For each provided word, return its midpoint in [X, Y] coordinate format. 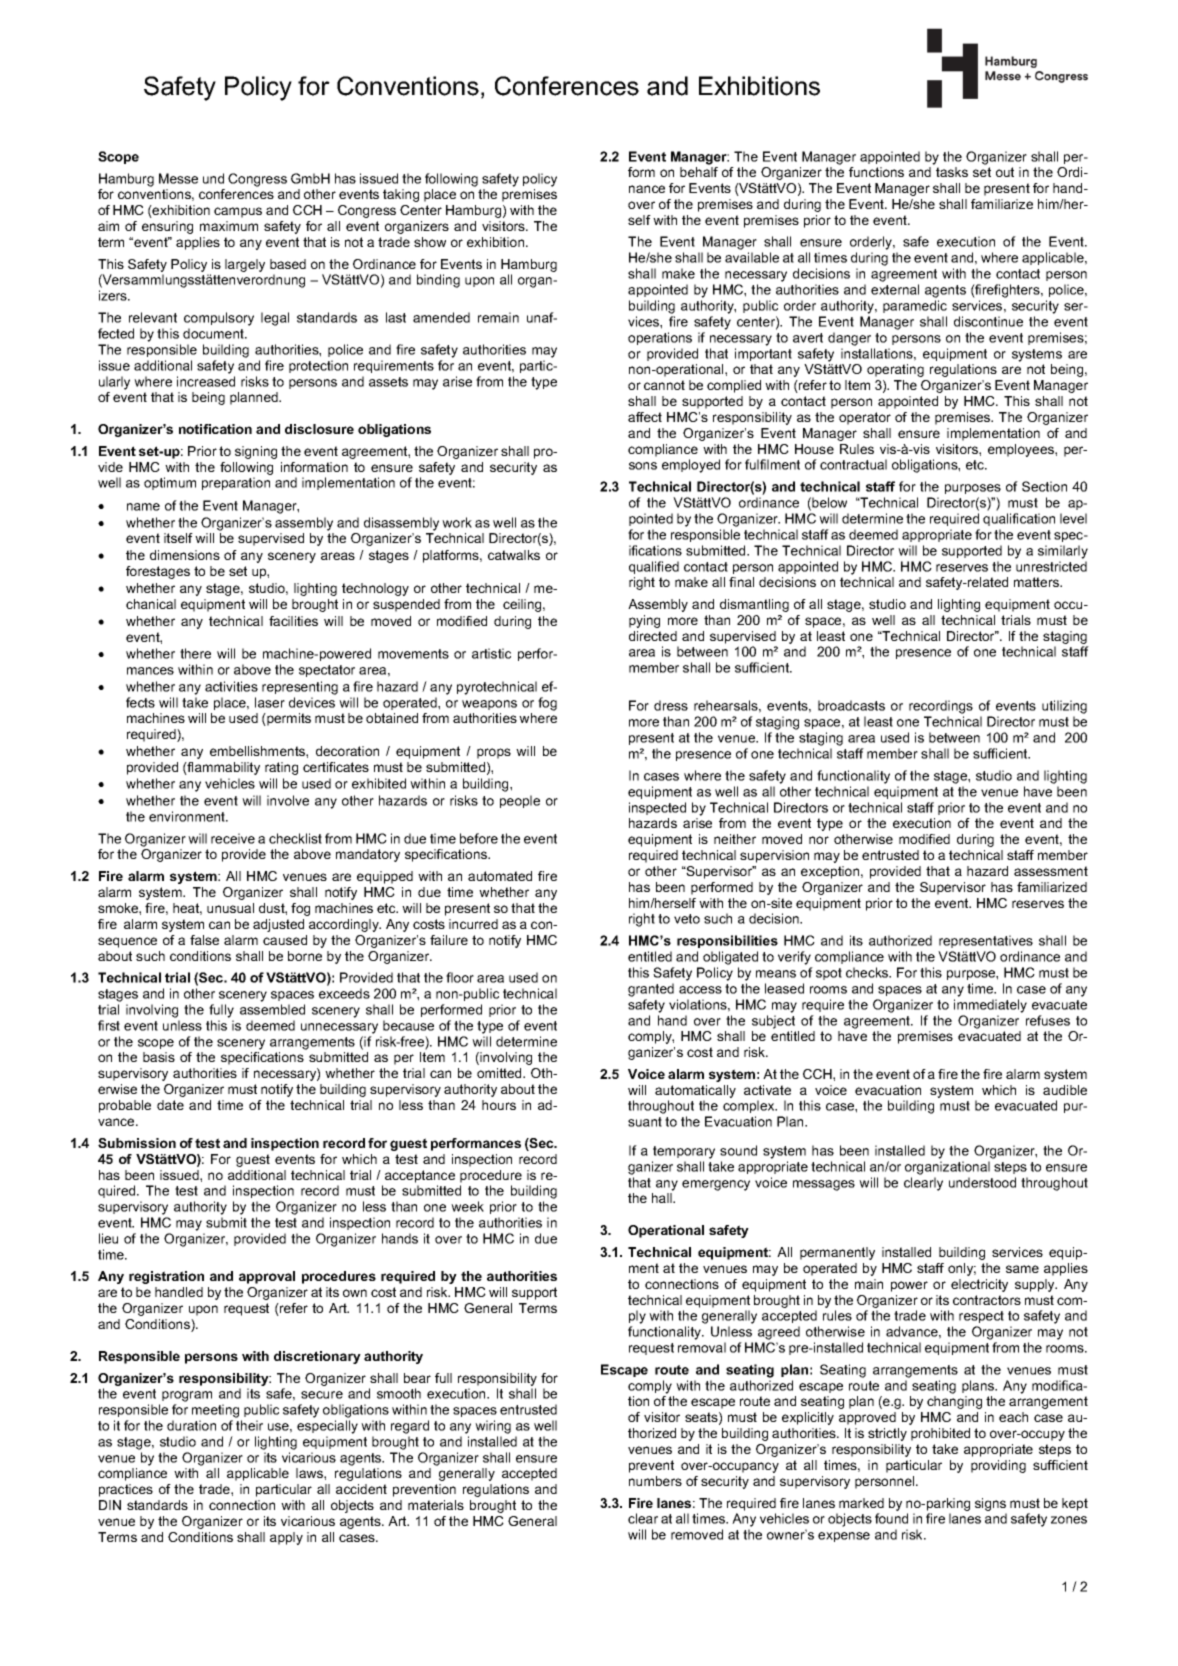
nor [819, 840]
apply [286, 1538]
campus [238, 212]
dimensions [185, 555]
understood [982, 1182]
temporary [684, 1152]
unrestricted [1051, 566]
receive [233, 838]
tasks [952, 172]
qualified [654, 567]
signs [990, 1504]
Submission [137, 1143]
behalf [699, 172]
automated [500, 876]
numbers [655, 1481]
